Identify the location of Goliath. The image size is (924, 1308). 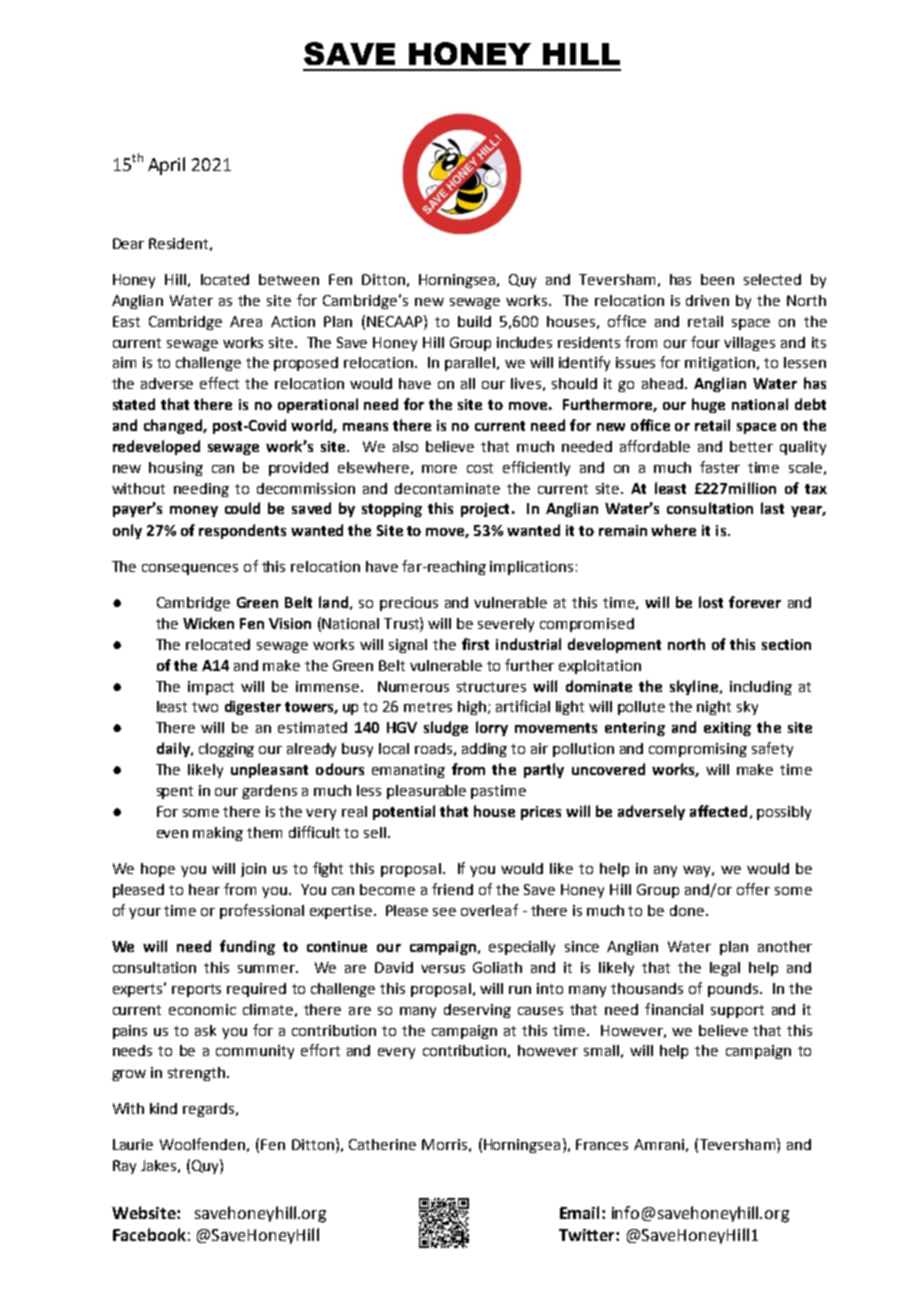
(497, 967).
